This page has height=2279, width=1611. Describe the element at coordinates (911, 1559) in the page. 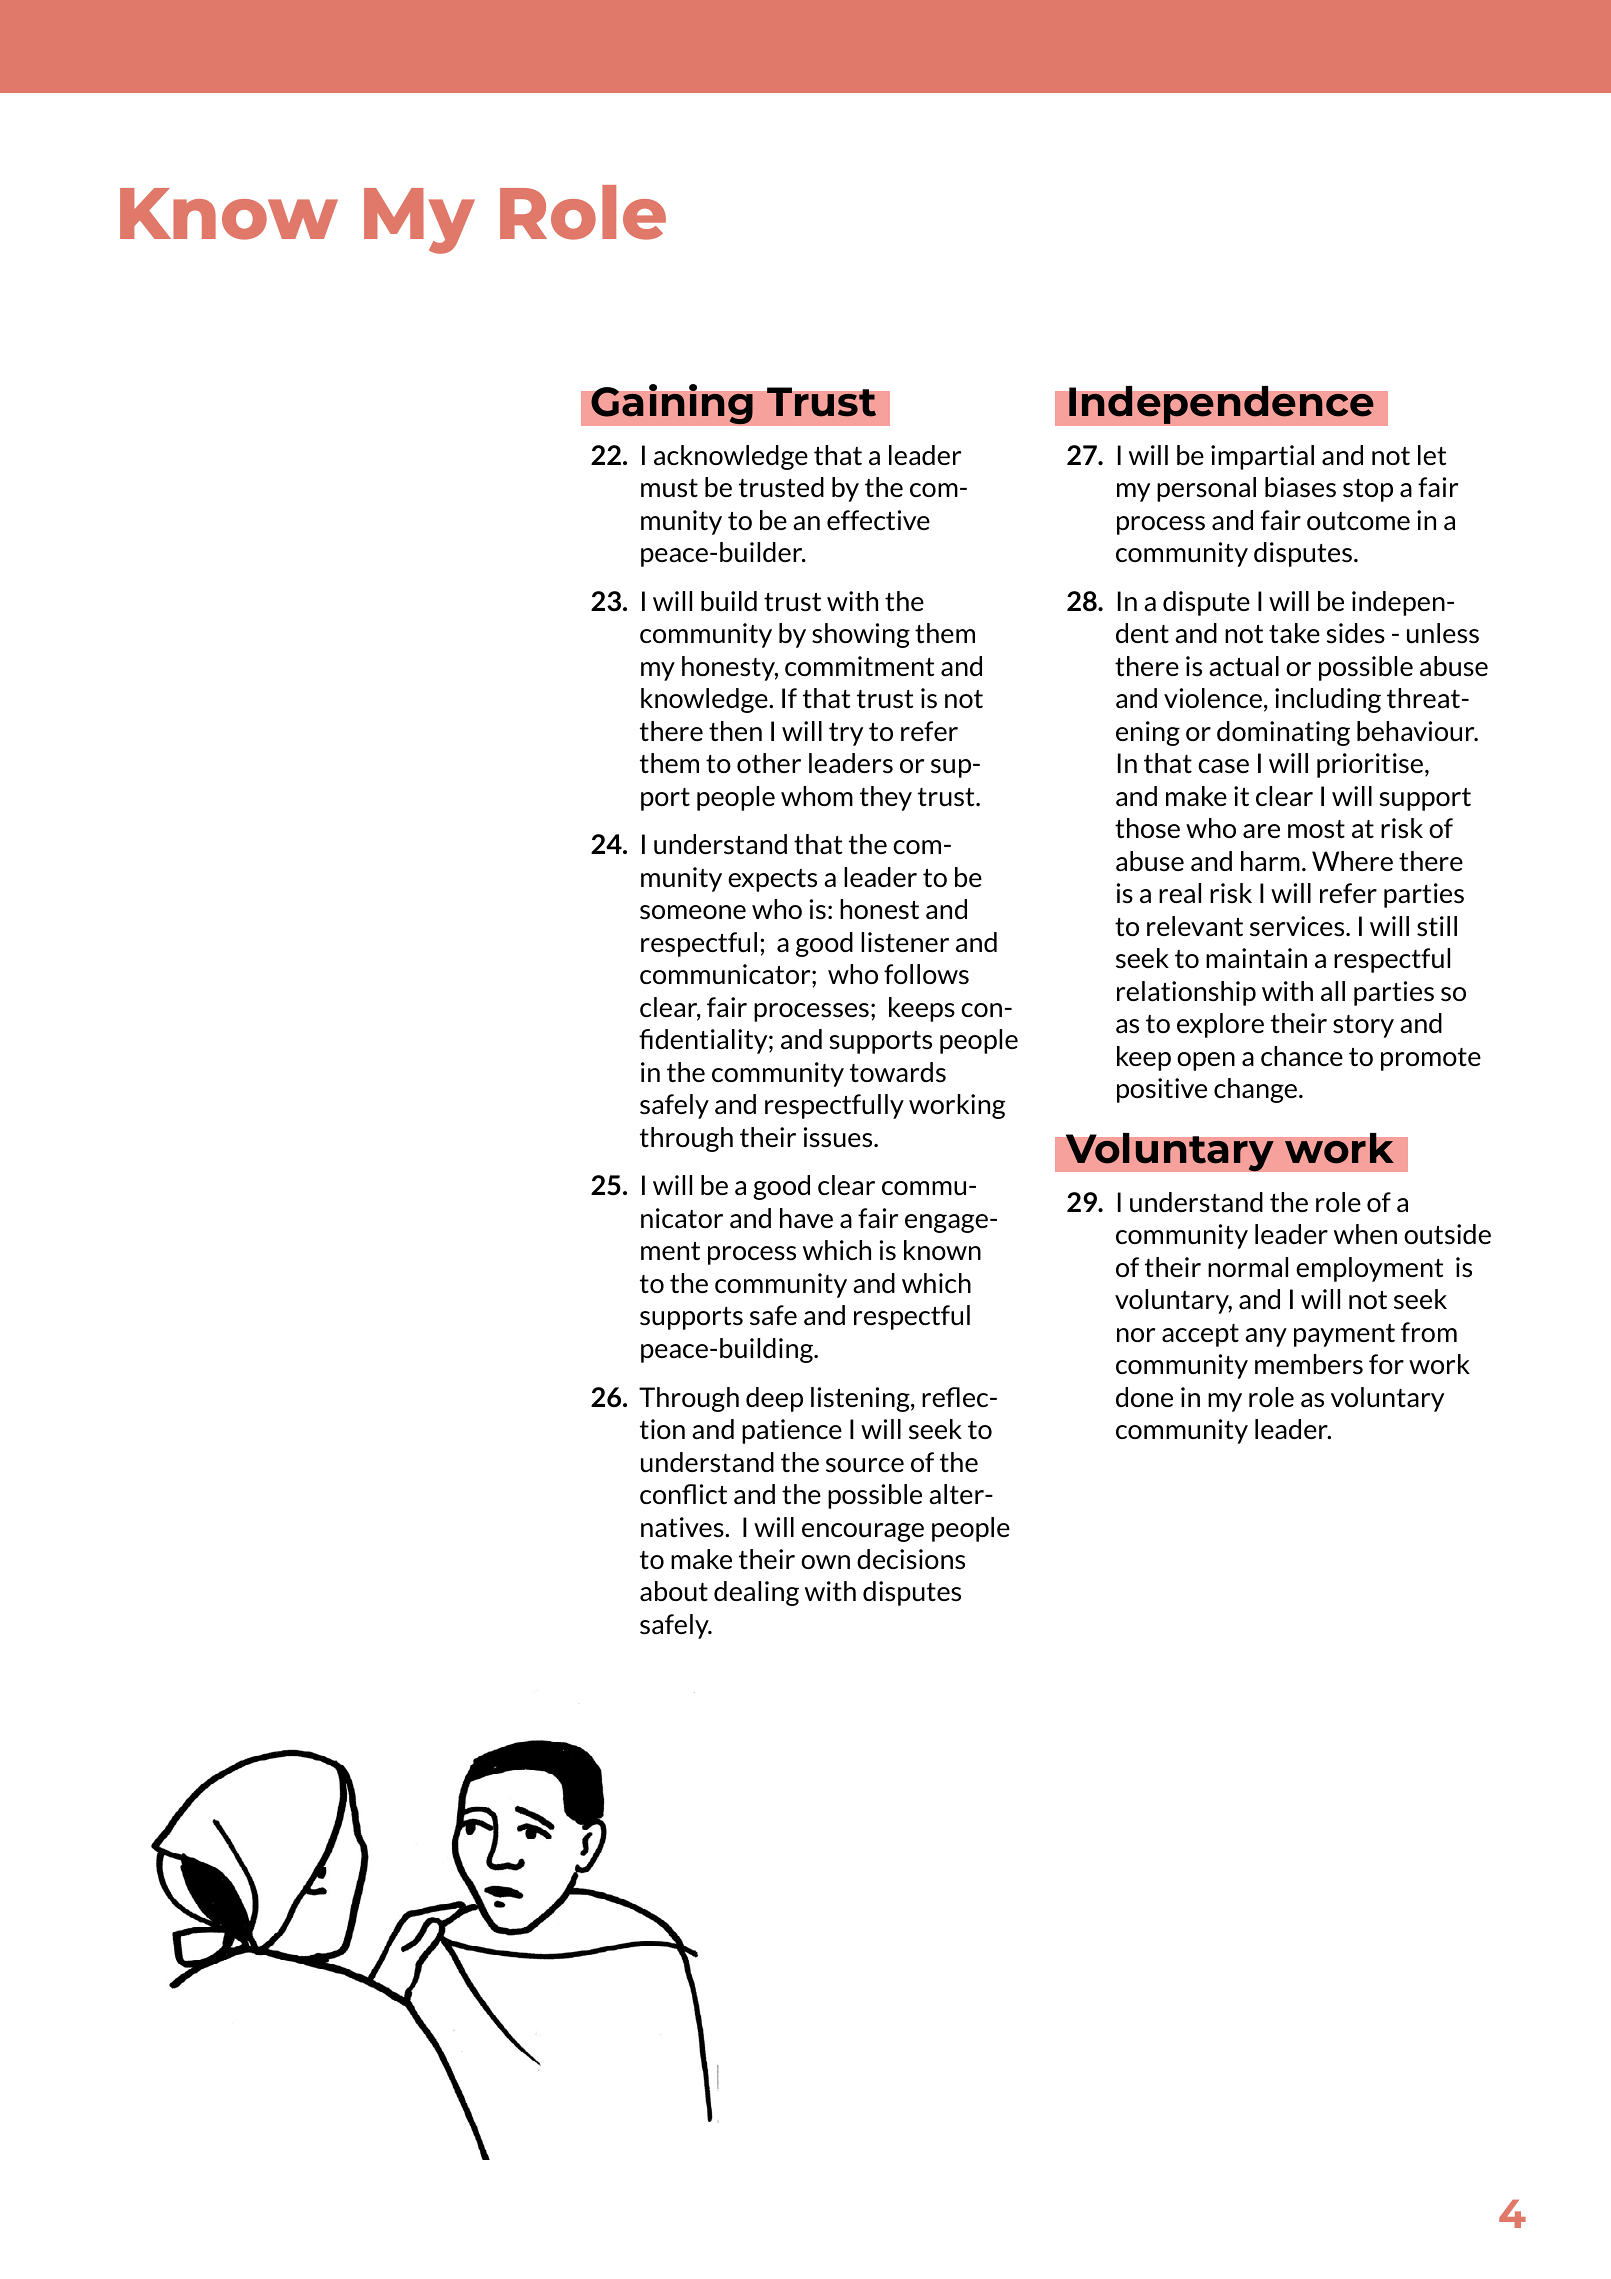

I see `decisions` at that location.
